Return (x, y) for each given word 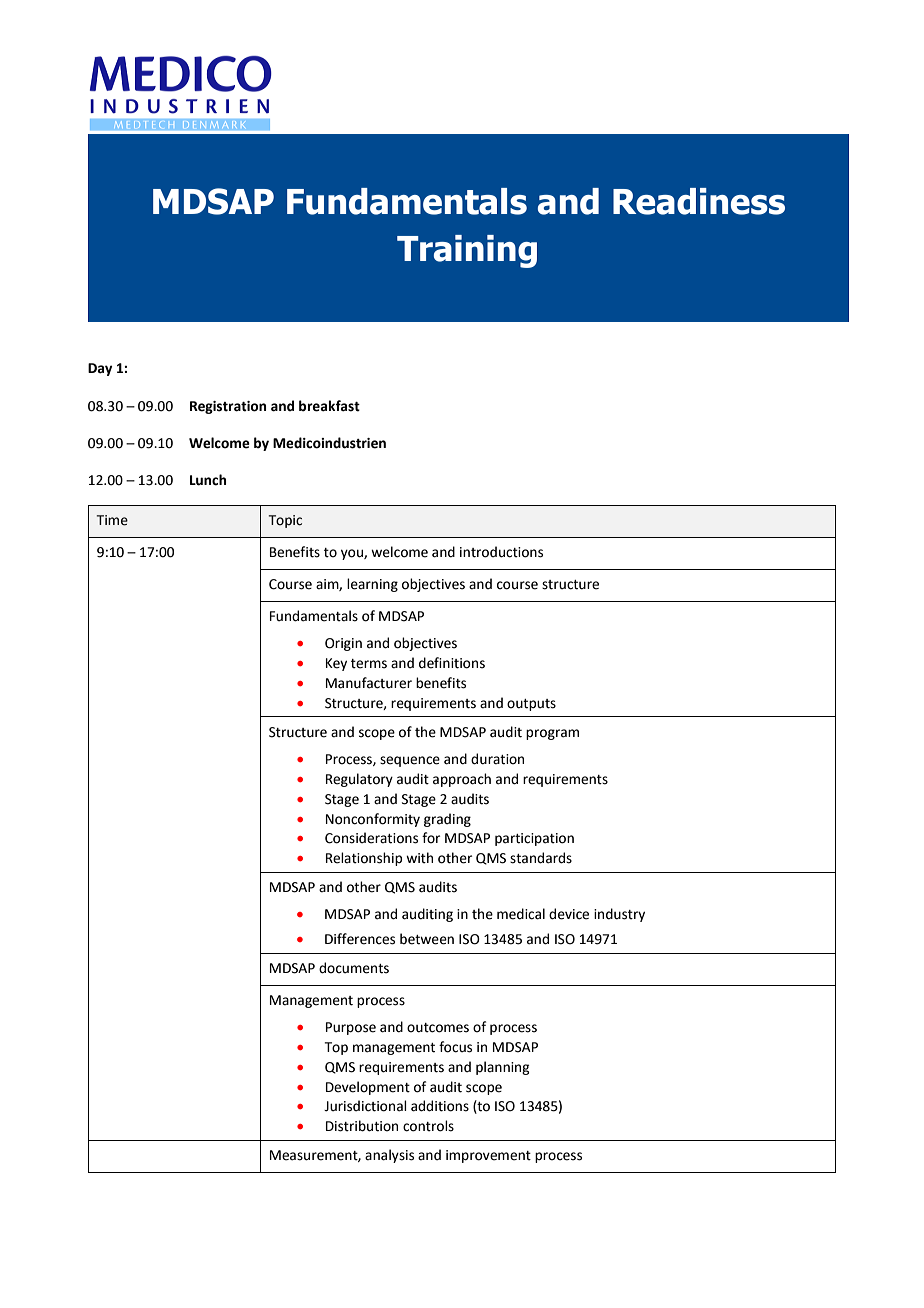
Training (467, 251)
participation (534, 839)
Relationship (364, 859)
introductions (501, 552)
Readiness (699, 201)
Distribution (362, 1126)
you (353, 554)
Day (100, 369)
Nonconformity (373, 820)
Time (112, 520)
